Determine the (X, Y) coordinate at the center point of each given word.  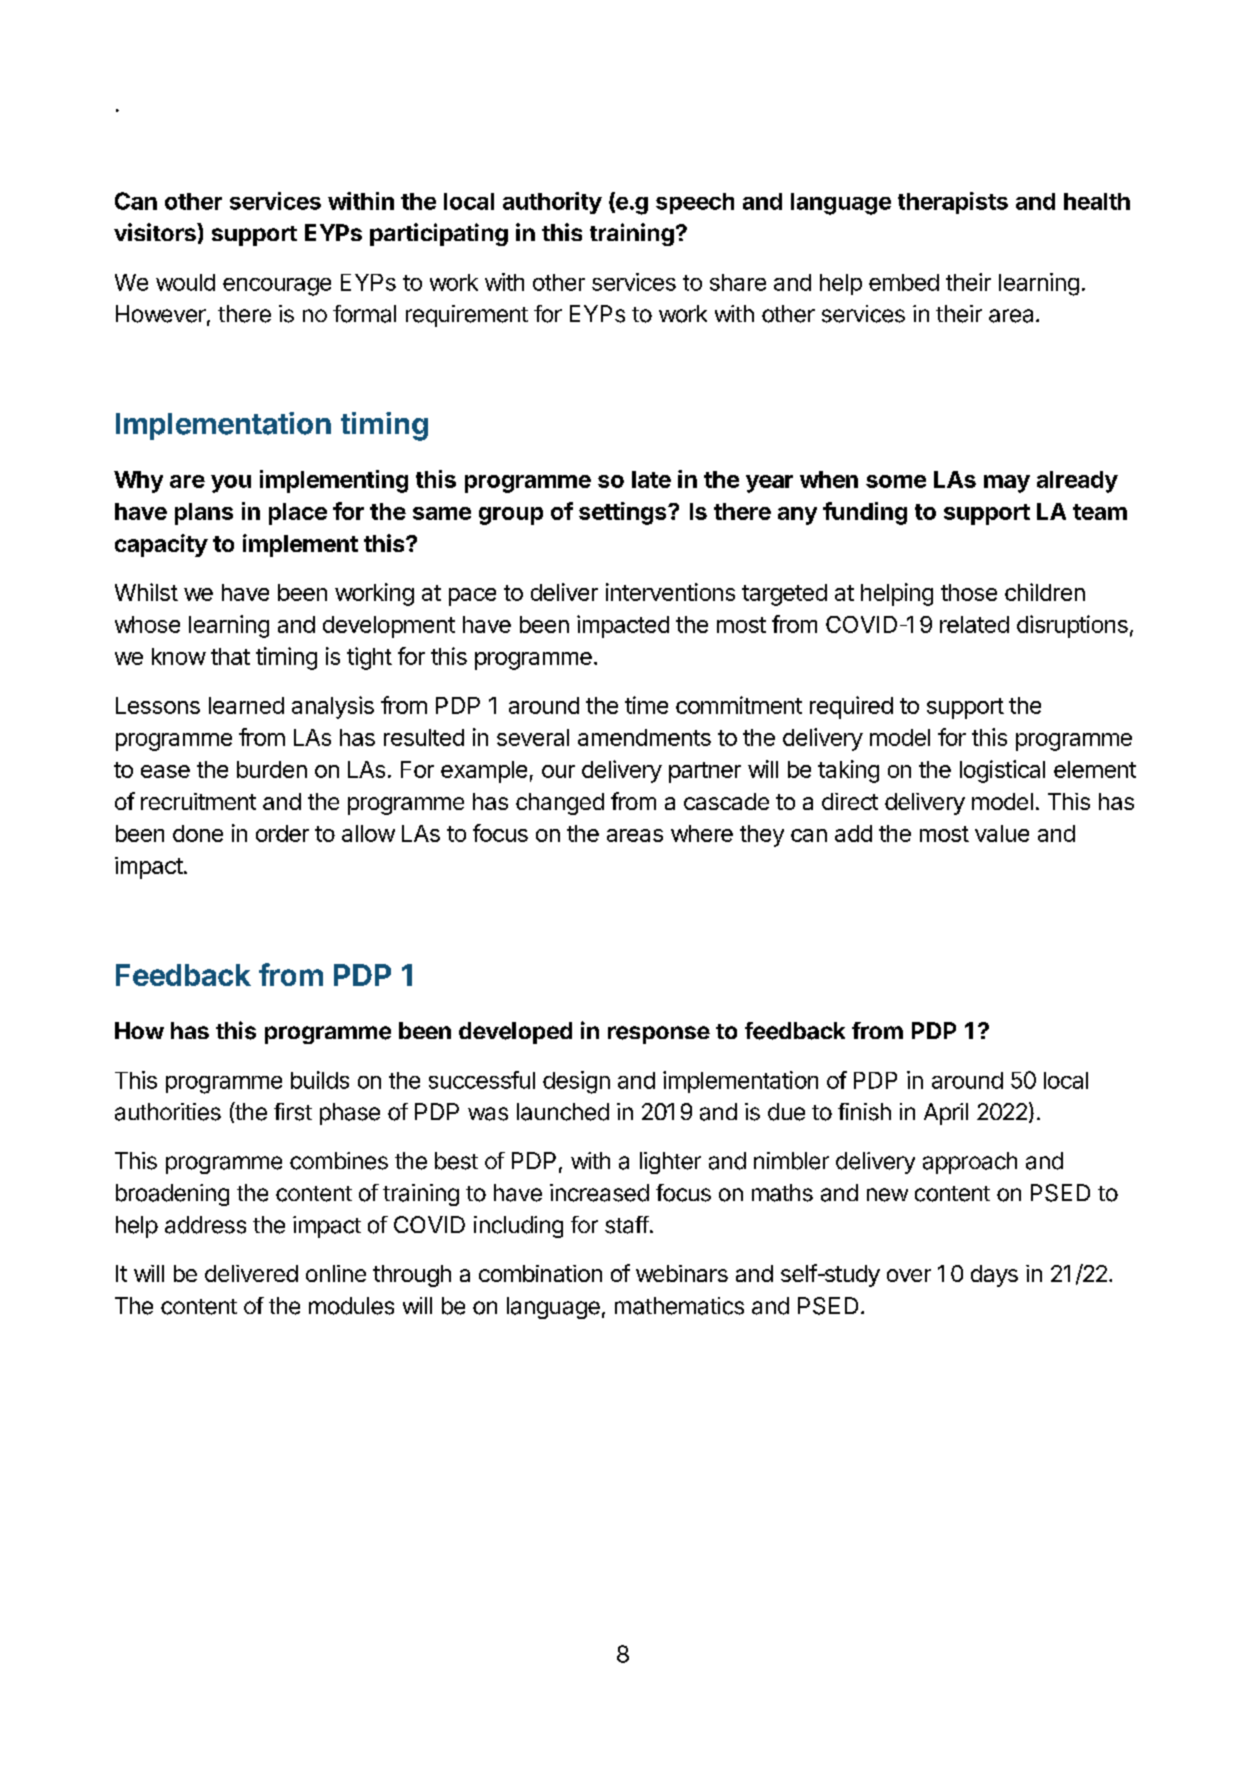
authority (552, 203)
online (336, 1273)
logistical (1002, 771)
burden (272, 769)
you (231, 484)
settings (624, 513)
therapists (953, 203)
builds (320, 1080)
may (1007, 484)
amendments (644, 737)
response (659, 1035)
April (946, 1114)
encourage (277, 287)
